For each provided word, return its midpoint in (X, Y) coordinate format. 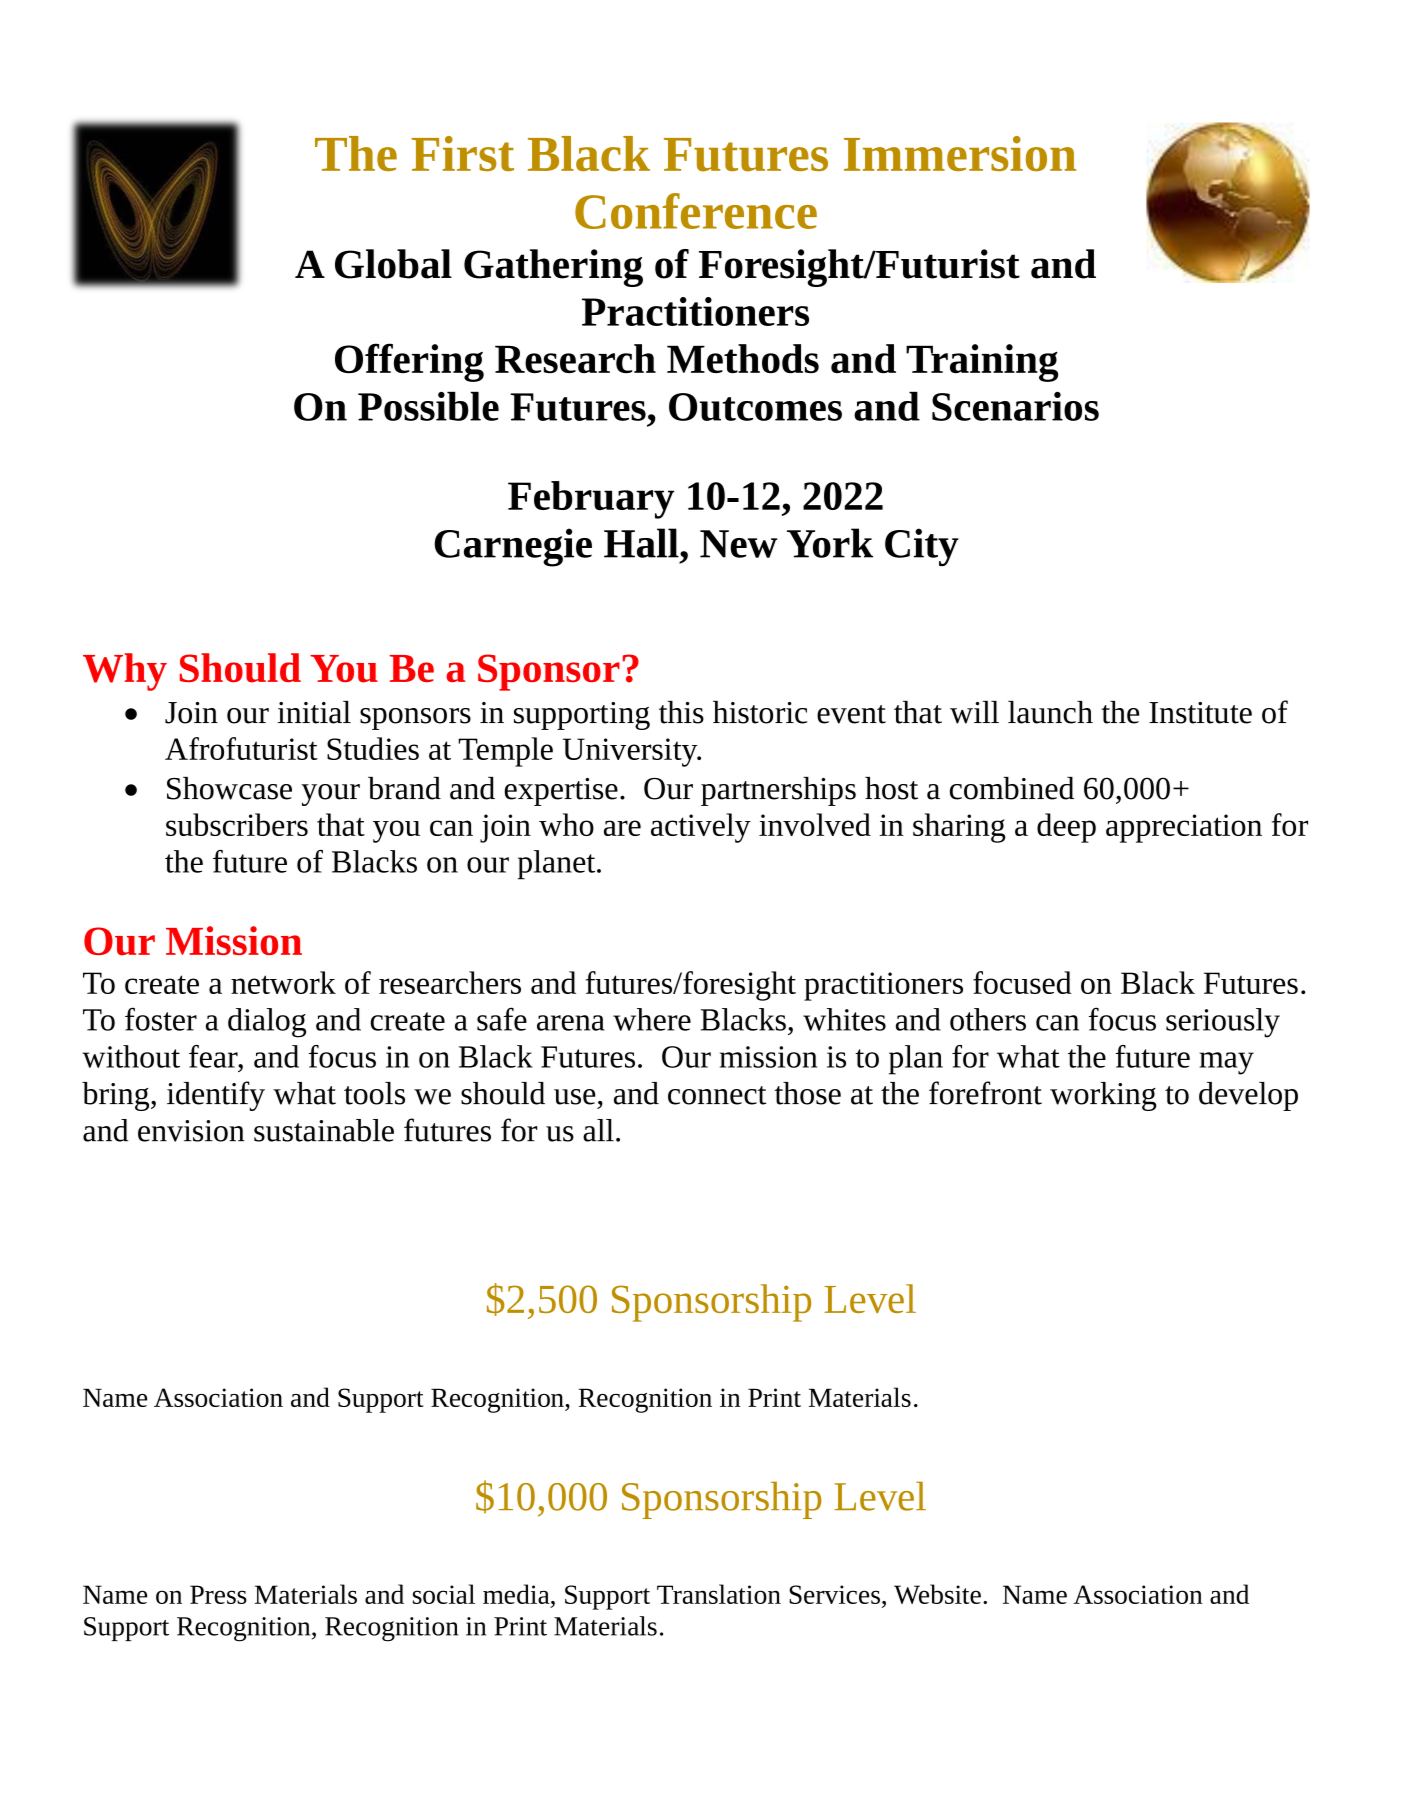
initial (314, 712)
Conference (696, 211)
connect (717, 1095)
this (681, 712)
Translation (719, 1594)
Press (218, 1594)
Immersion (960, 153)
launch (1050, 712)
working (1103, 1096)
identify (216, 1096)
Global (393, 264)
